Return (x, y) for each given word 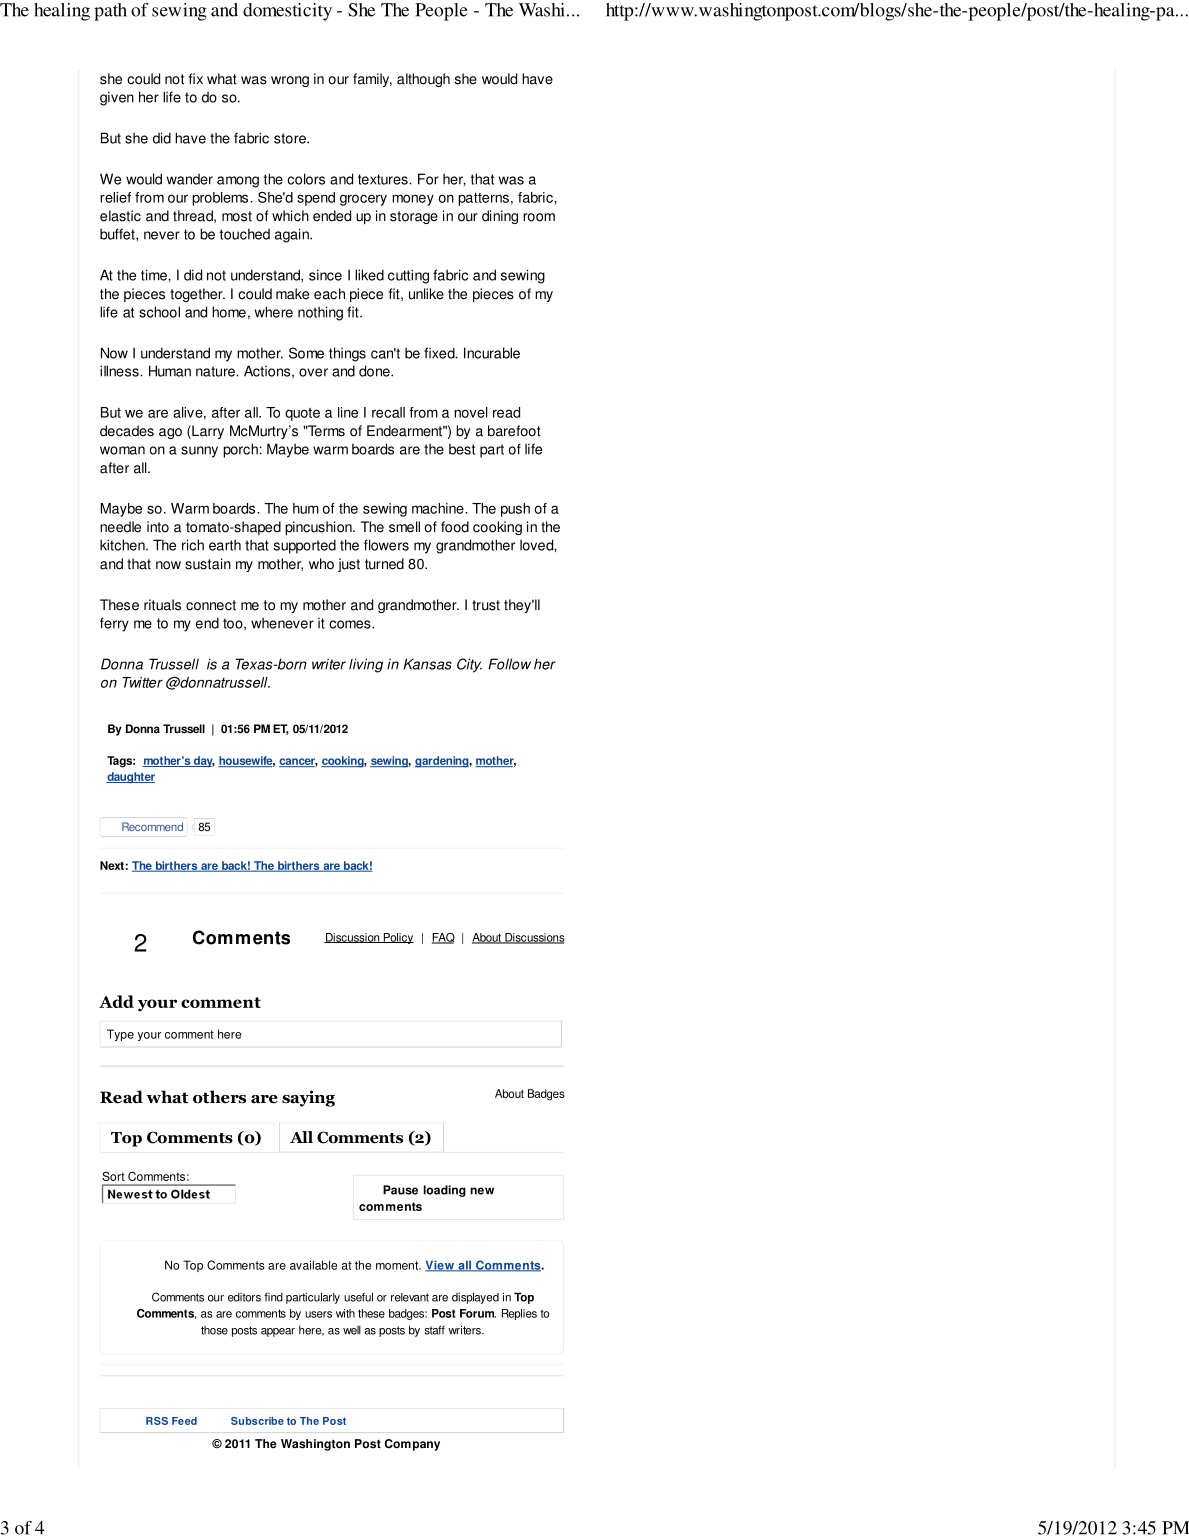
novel (471, 412)
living (366, 665)
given (117, 98)
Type (120, 1035)
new (482, 1191)
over (313, 372)
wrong (290, 81)
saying (308, 1098)
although (423, 80)
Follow (509, 664)
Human (170, 371)
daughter (130, 778)
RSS (157, 1421)
